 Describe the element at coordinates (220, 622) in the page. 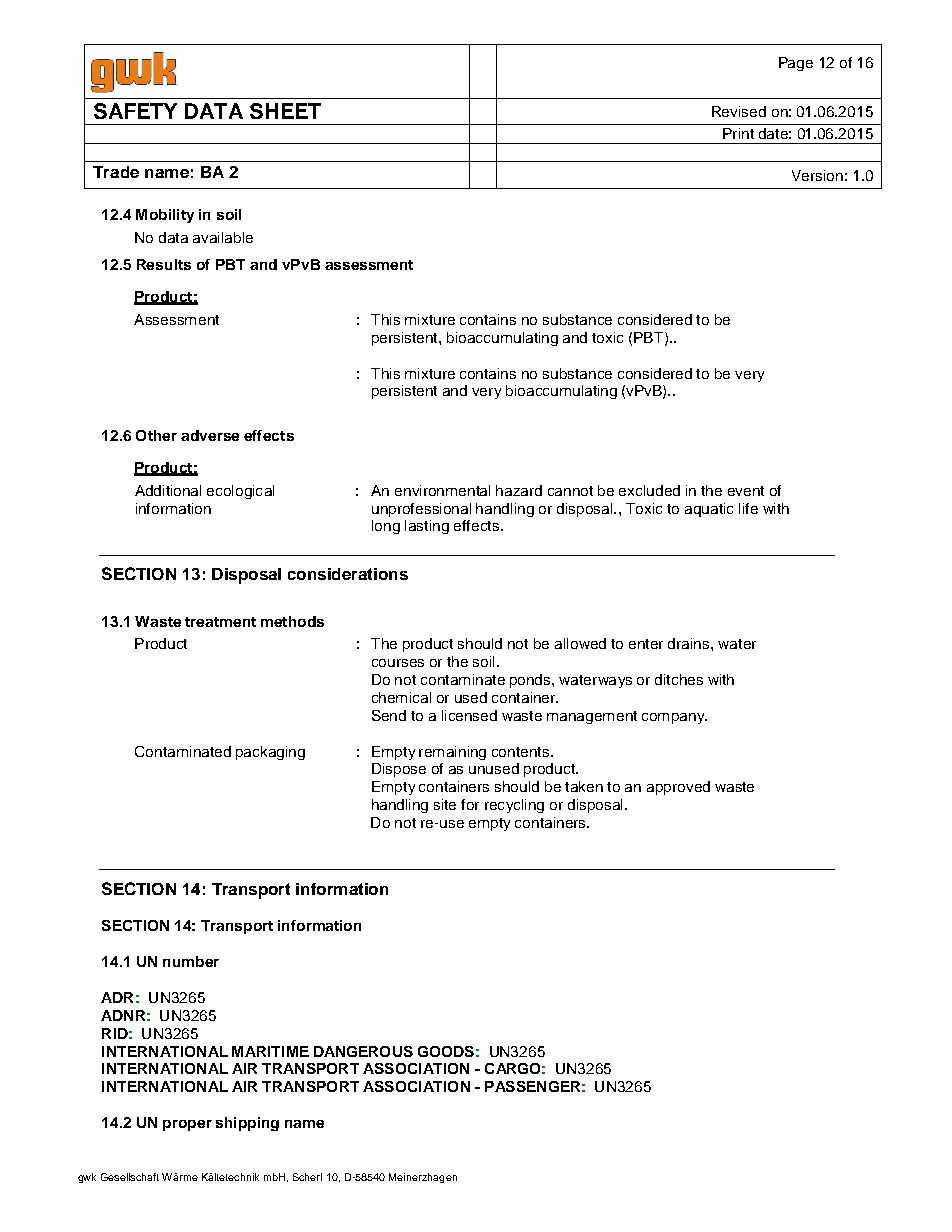

I see `treatment` at that location.
